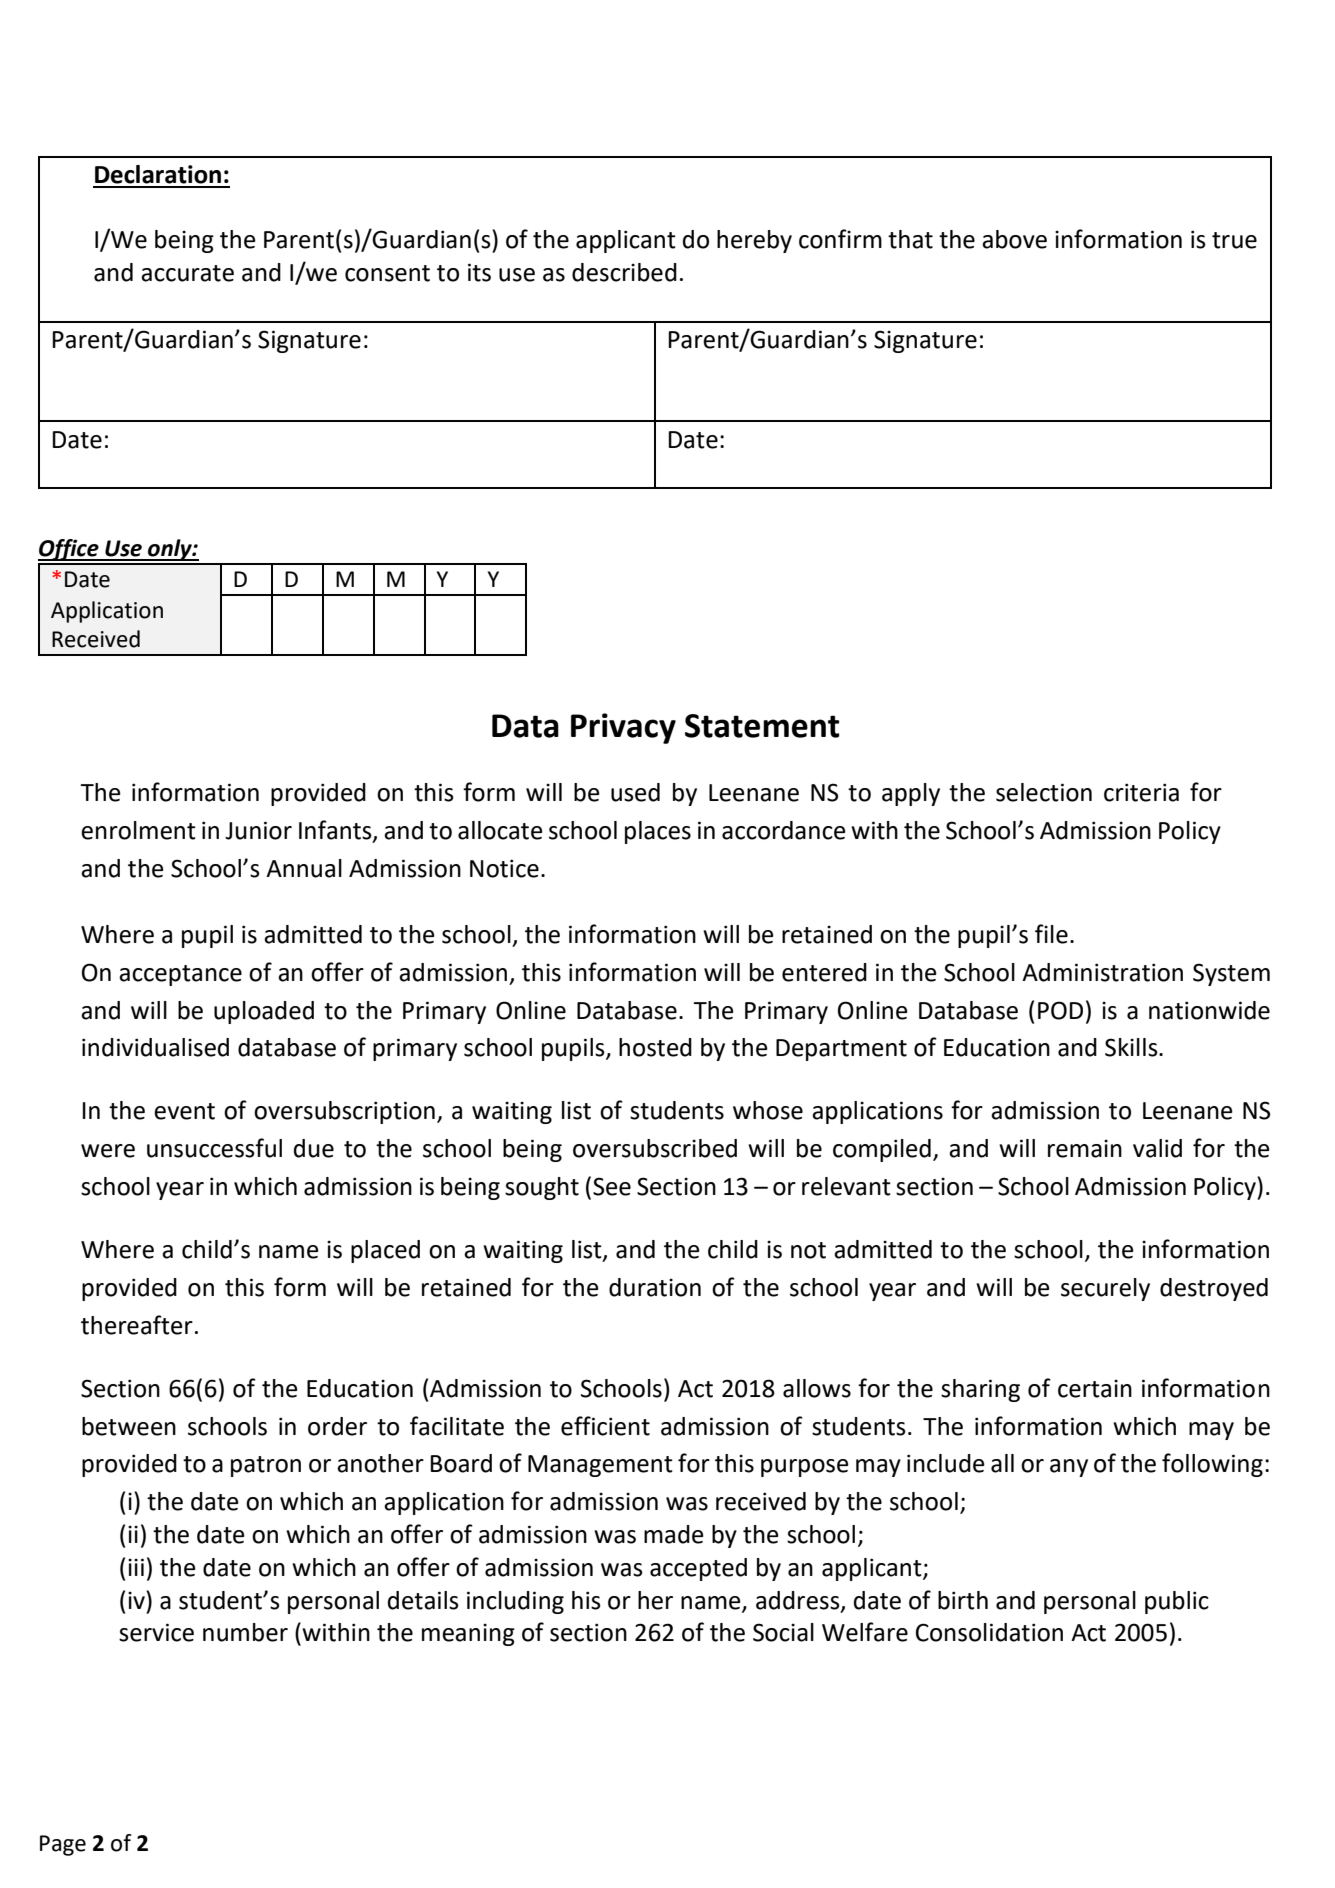 This screenshot has width=1335, height=1888. I want to click on efficient, so click(605, 1426).
